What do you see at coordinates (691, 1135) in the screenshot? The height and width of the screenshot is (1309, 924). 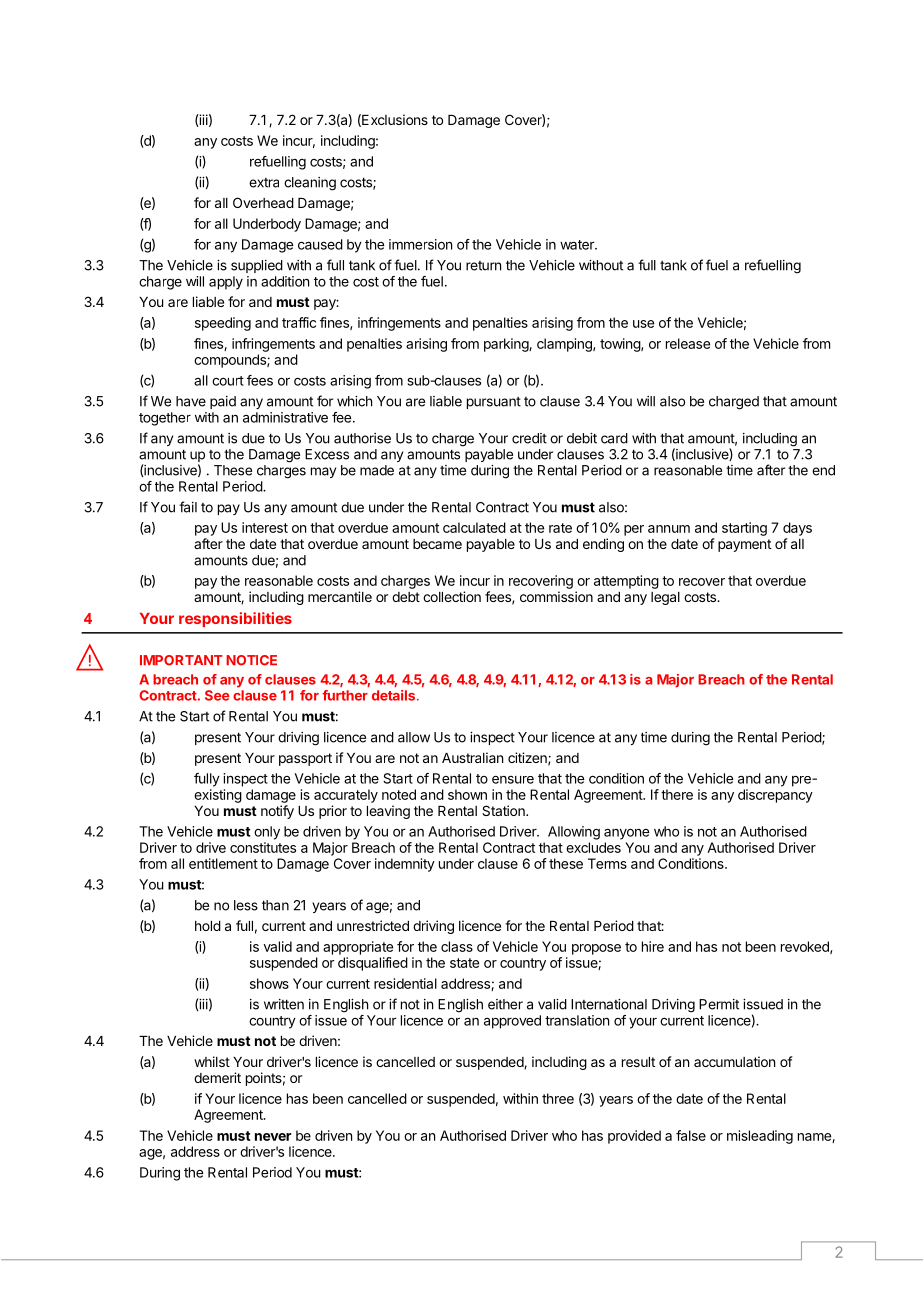 I see `false` at bounding box center [691, 1135].
